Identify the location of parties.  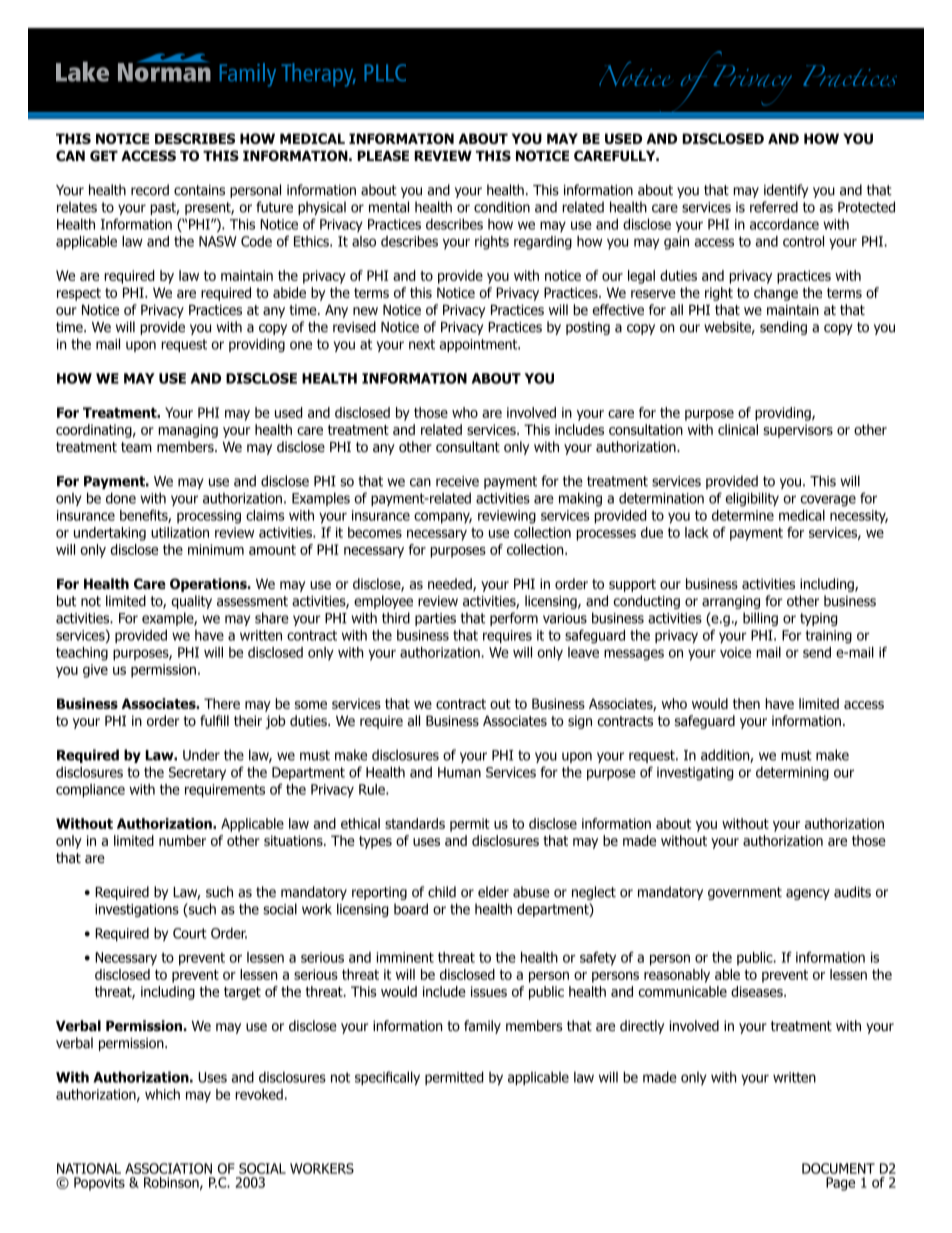
(435, 619).
